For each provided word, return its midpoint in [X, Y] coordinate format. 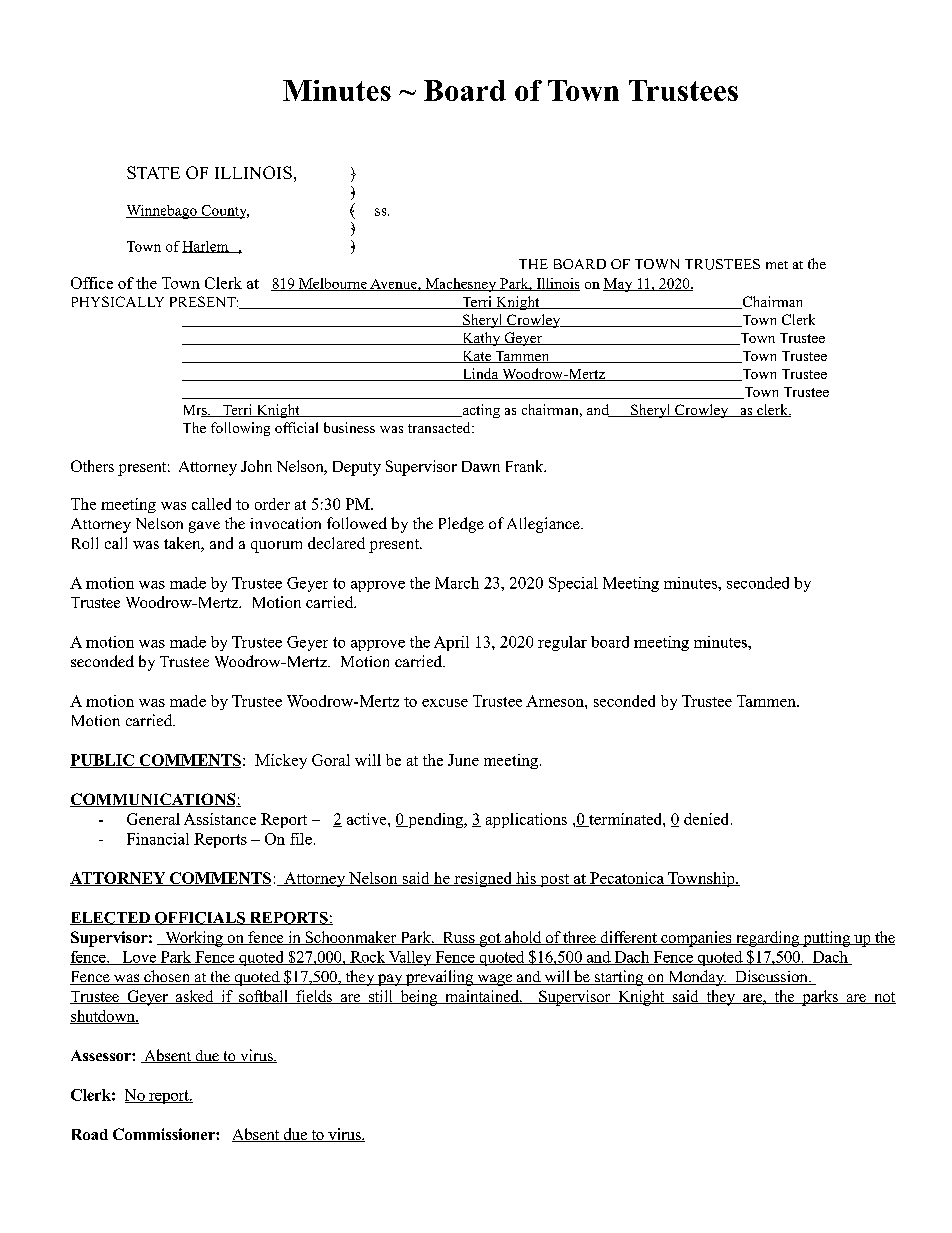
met [777, 265]
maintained [482, 997]
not [884, 998]
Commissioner [165, 1134]
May [619, 285]
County [224, 212]
